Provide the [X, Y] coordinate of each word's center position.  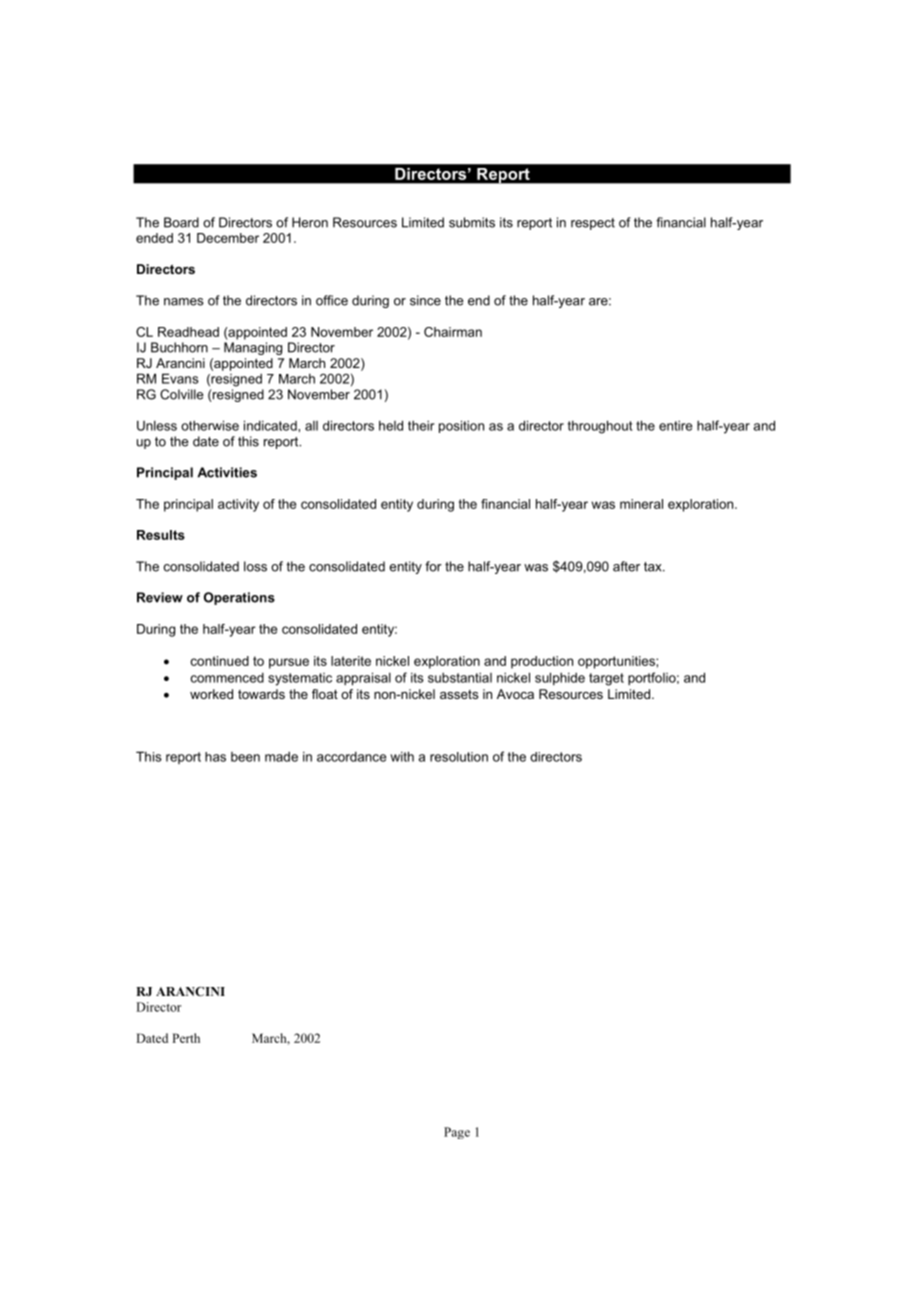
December [228, 238]
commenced [227, 677]
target [606, 679]
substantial [460, 677]
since [425, 300]
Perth [186, 1038]
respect [593, 224]
